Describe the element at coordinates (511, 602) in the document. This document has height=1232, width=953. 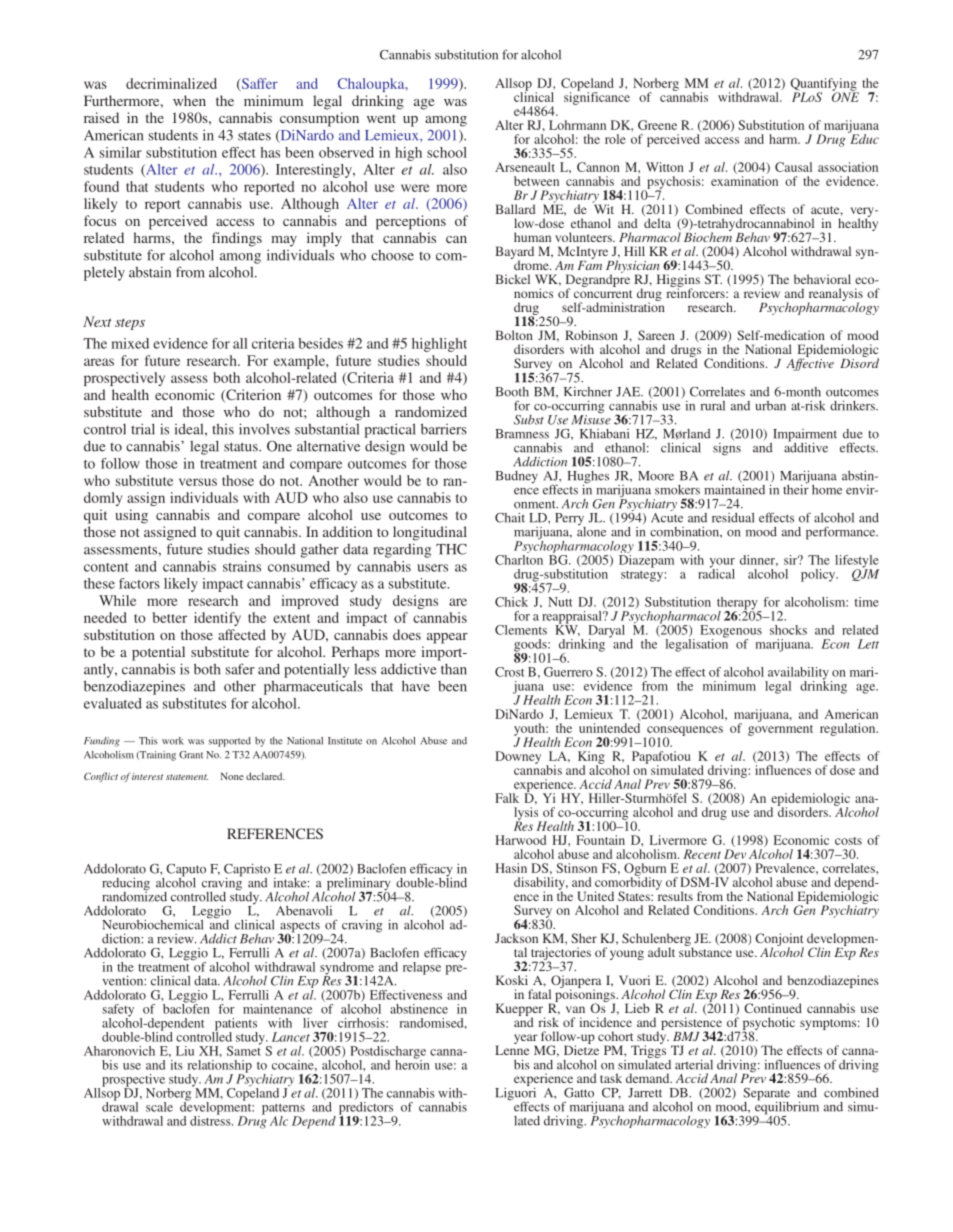
I see `Chick` at that location.
